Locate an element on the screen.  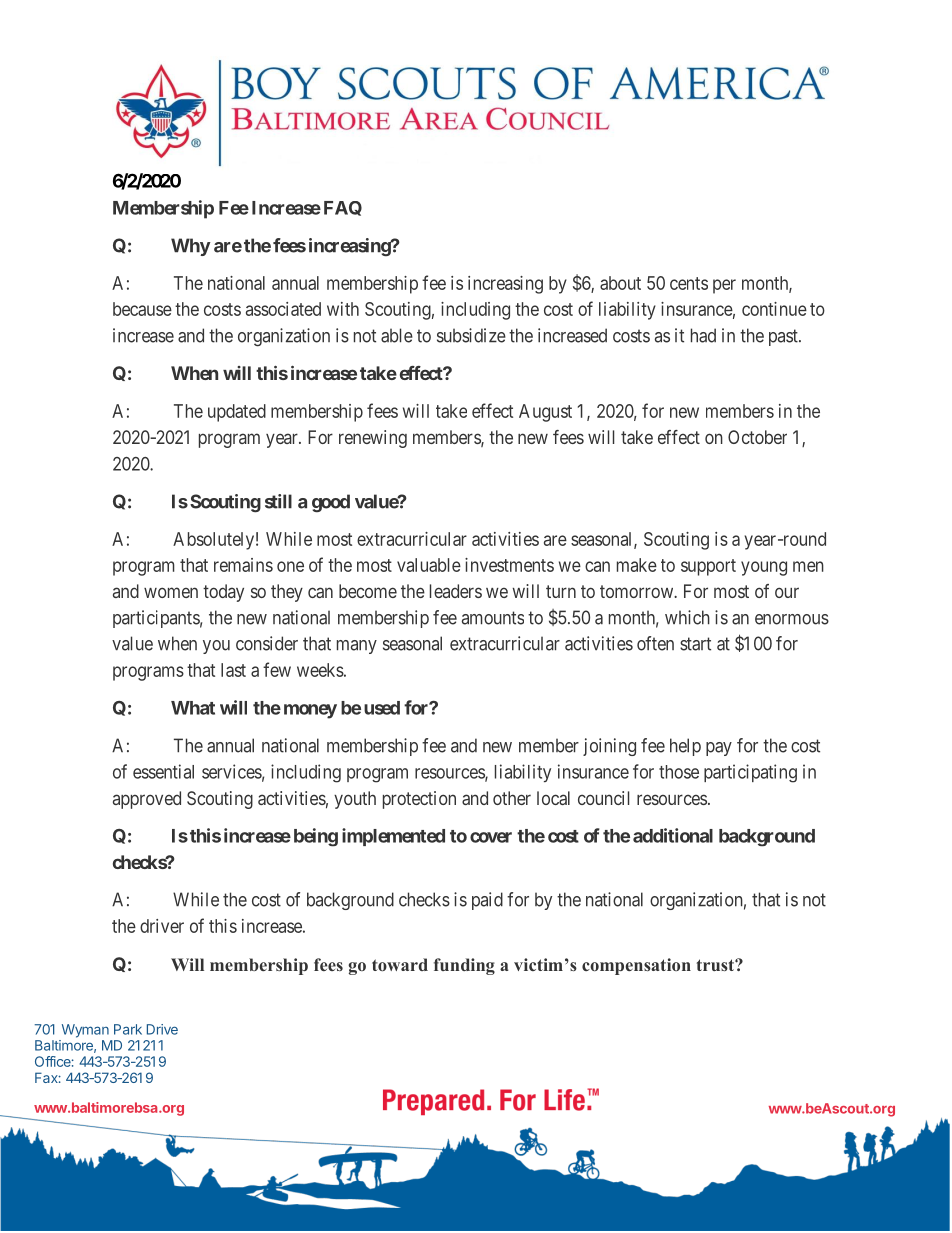
today is located at coordinates (223, 593).
